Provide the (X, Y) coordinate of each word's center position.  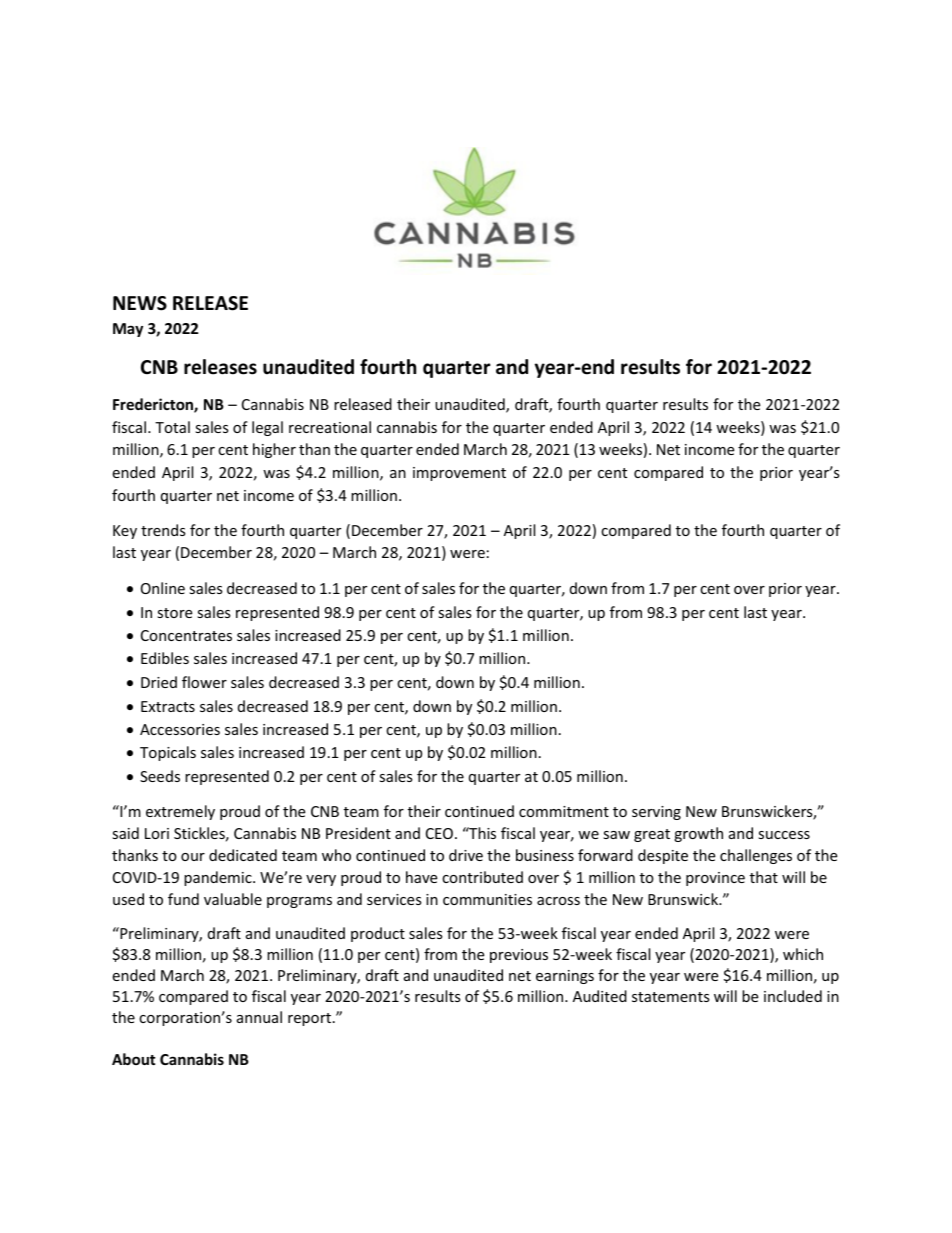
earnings (565, 977)
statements (671, 997)
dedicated (243, 855)
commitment (564, 811)
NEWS (140, 303)
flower (204, 682)
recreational (330, 427)
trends (163, 530)
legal (267, 428)
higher (274, 450)
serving (656, 813)
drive (466, 855)
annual (259, 1017)
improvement (459, 474)
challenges (756, 856)
